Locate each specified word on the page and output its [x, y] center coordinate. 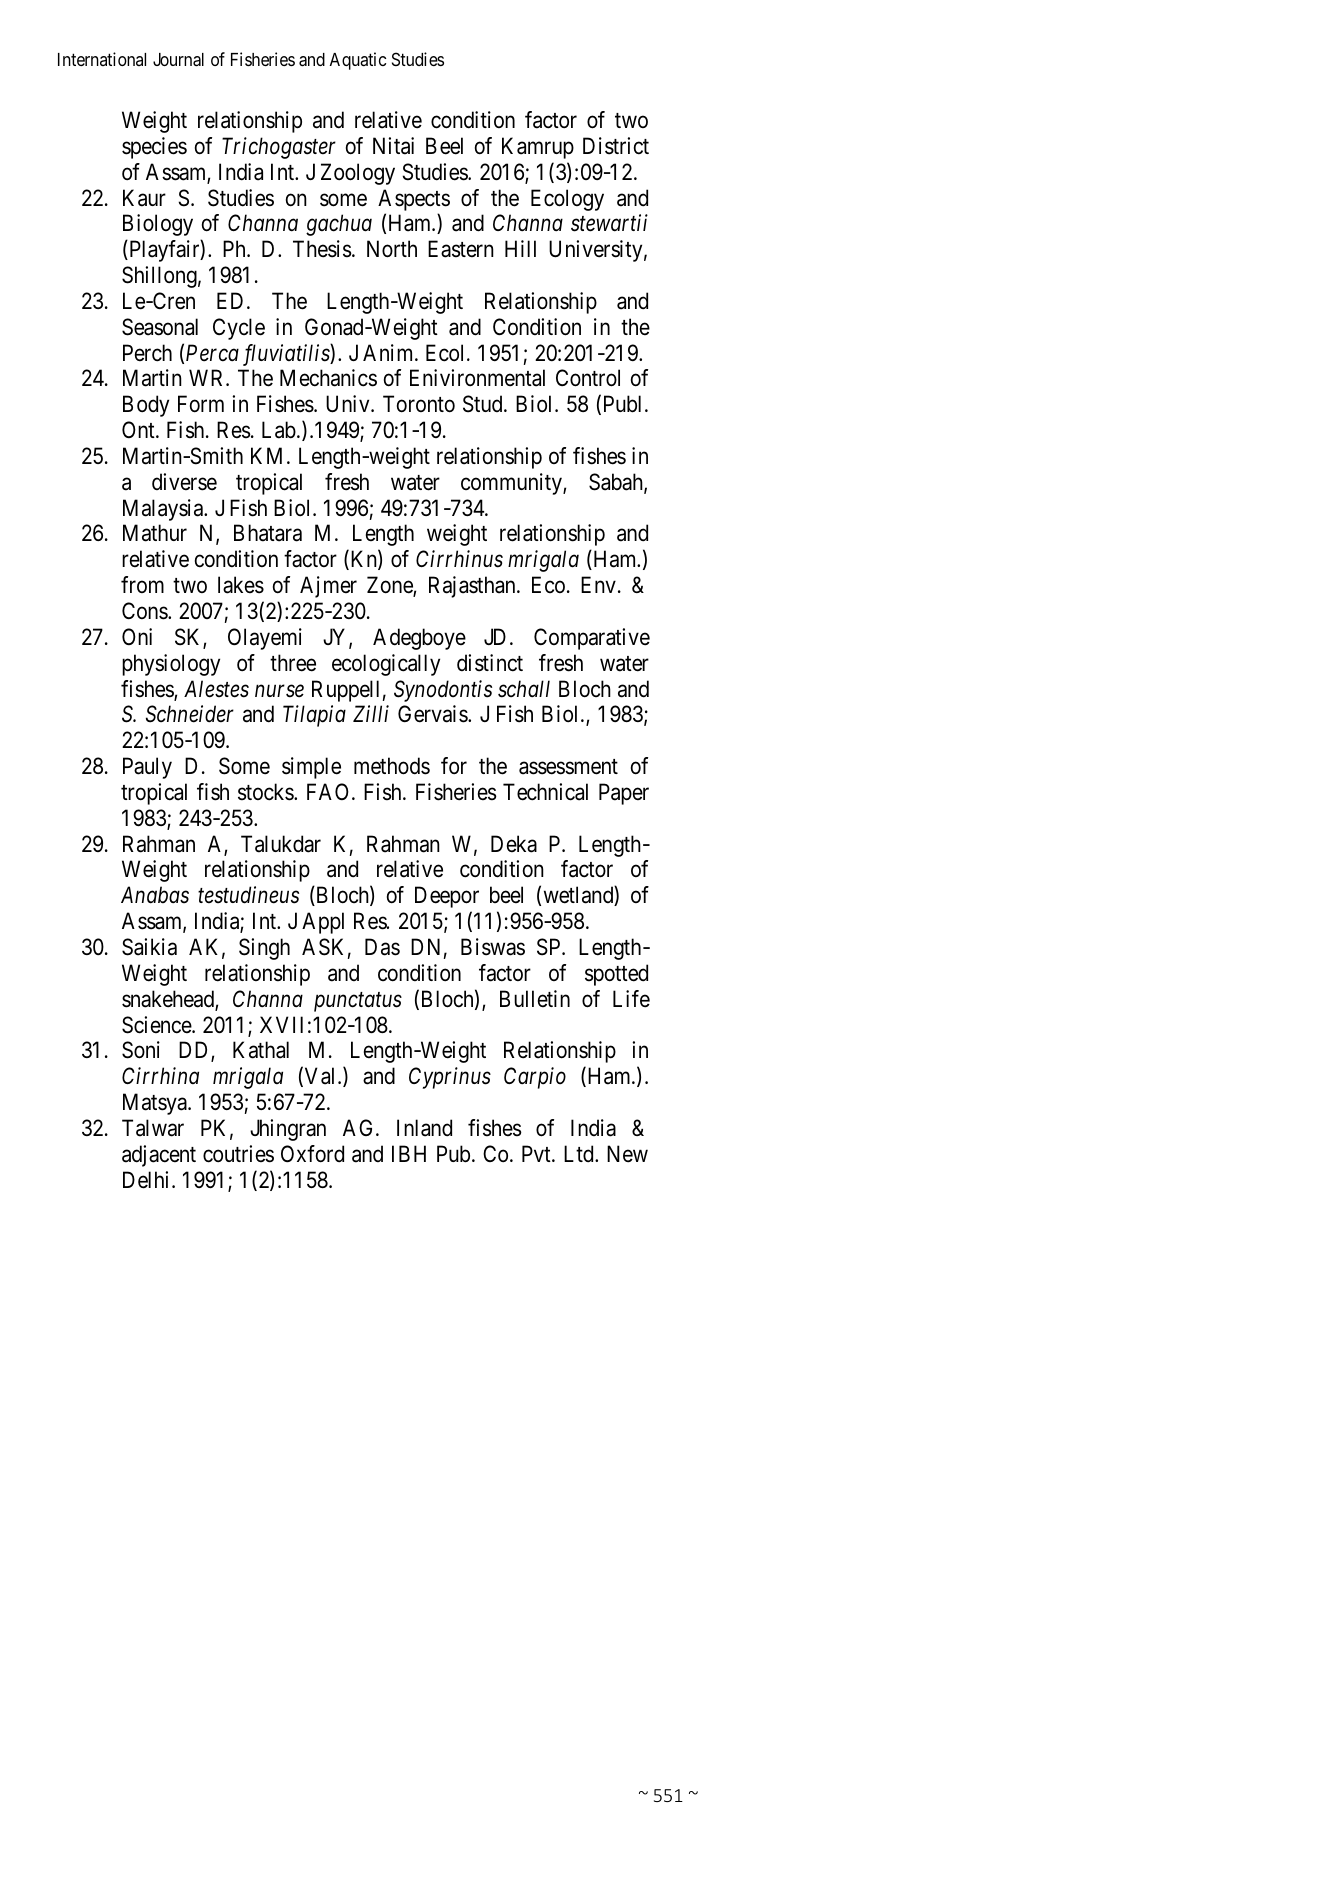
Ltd [580, 1154]
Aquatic [358, 61]
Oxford [312, 1154]
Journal [178, 60]
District [616, 146]
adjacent [159, 1156]
